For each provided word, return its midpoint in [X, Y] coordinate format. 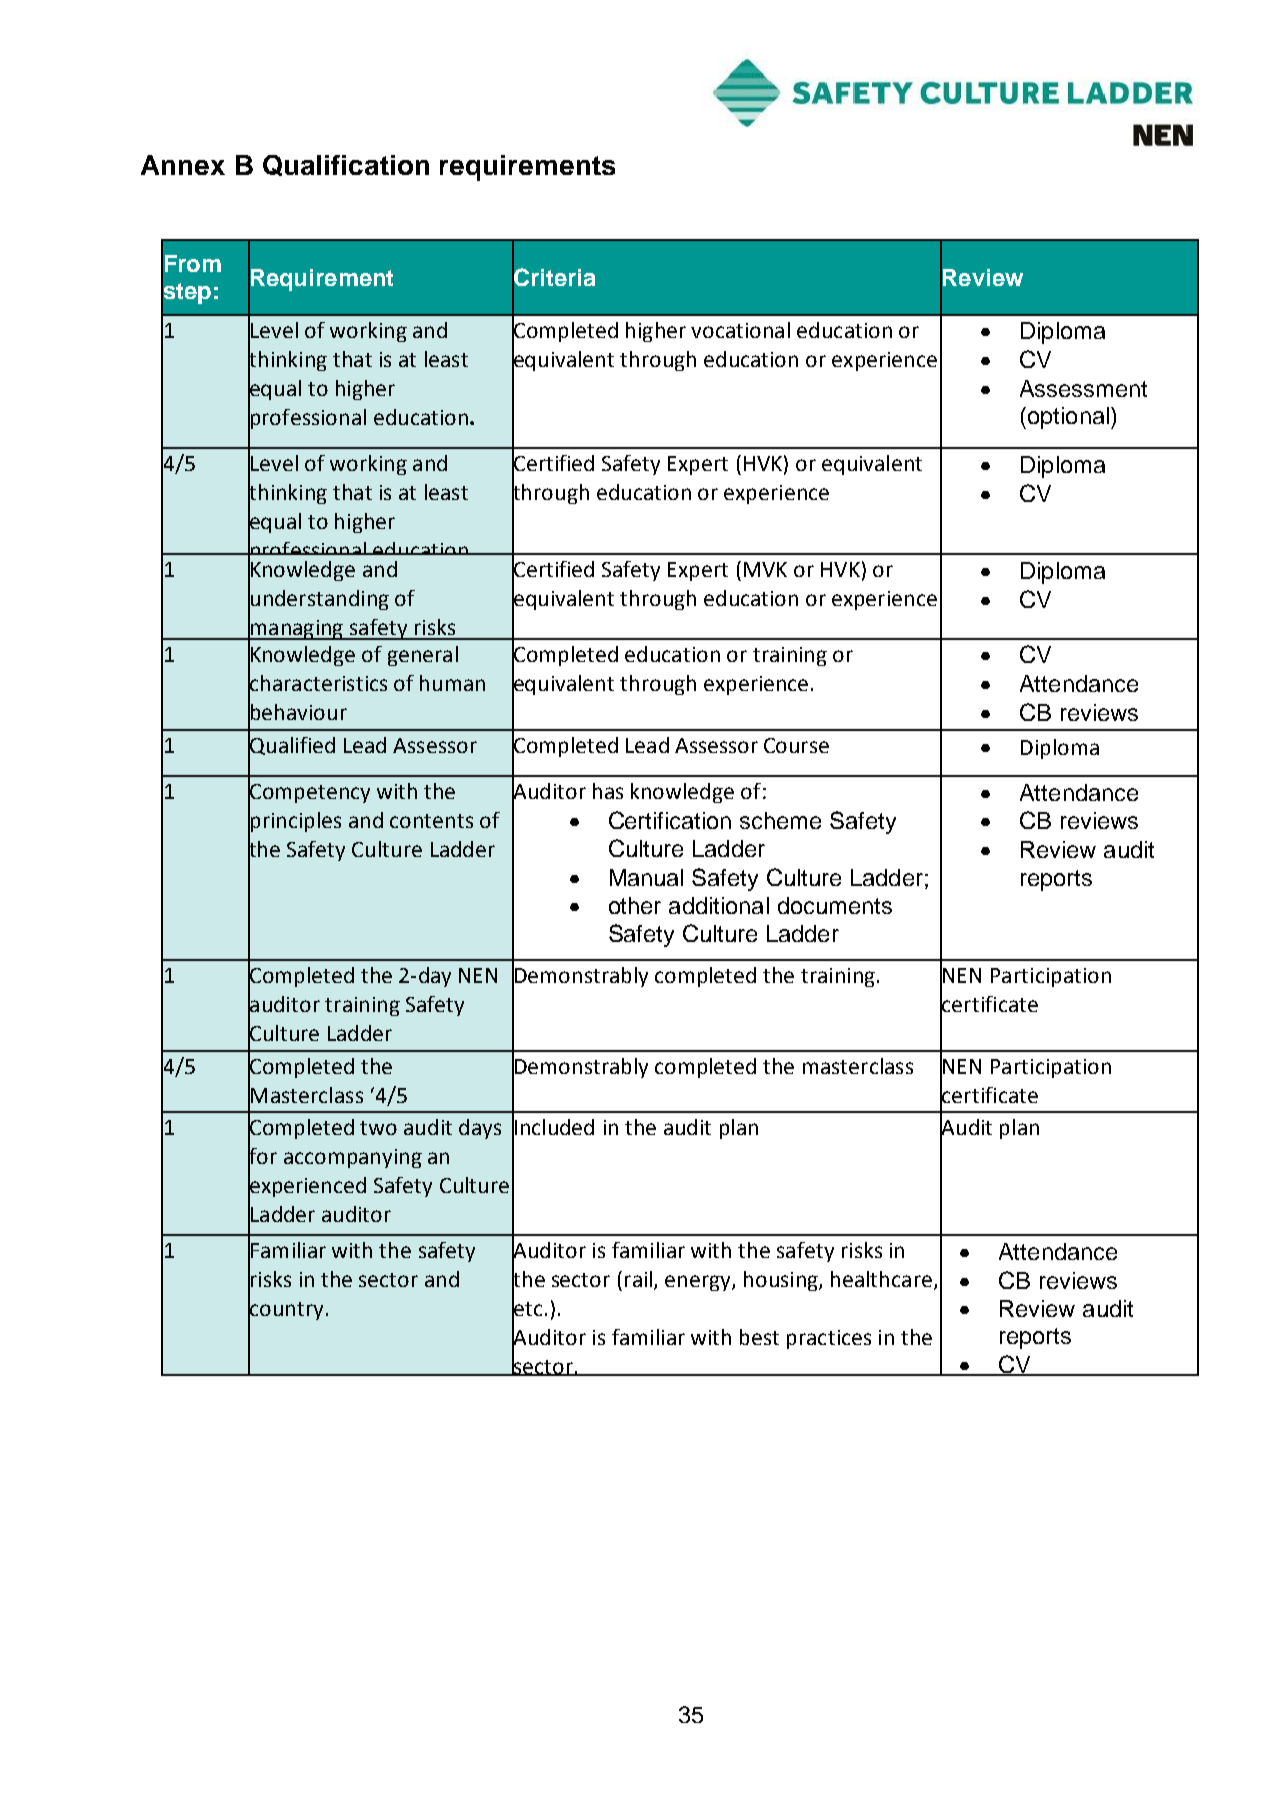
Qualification [346, 165]
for [262, 1156]
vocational [740, 330]
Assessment [1083, 388]
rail [640, 1280]
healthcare [881, 1279]
